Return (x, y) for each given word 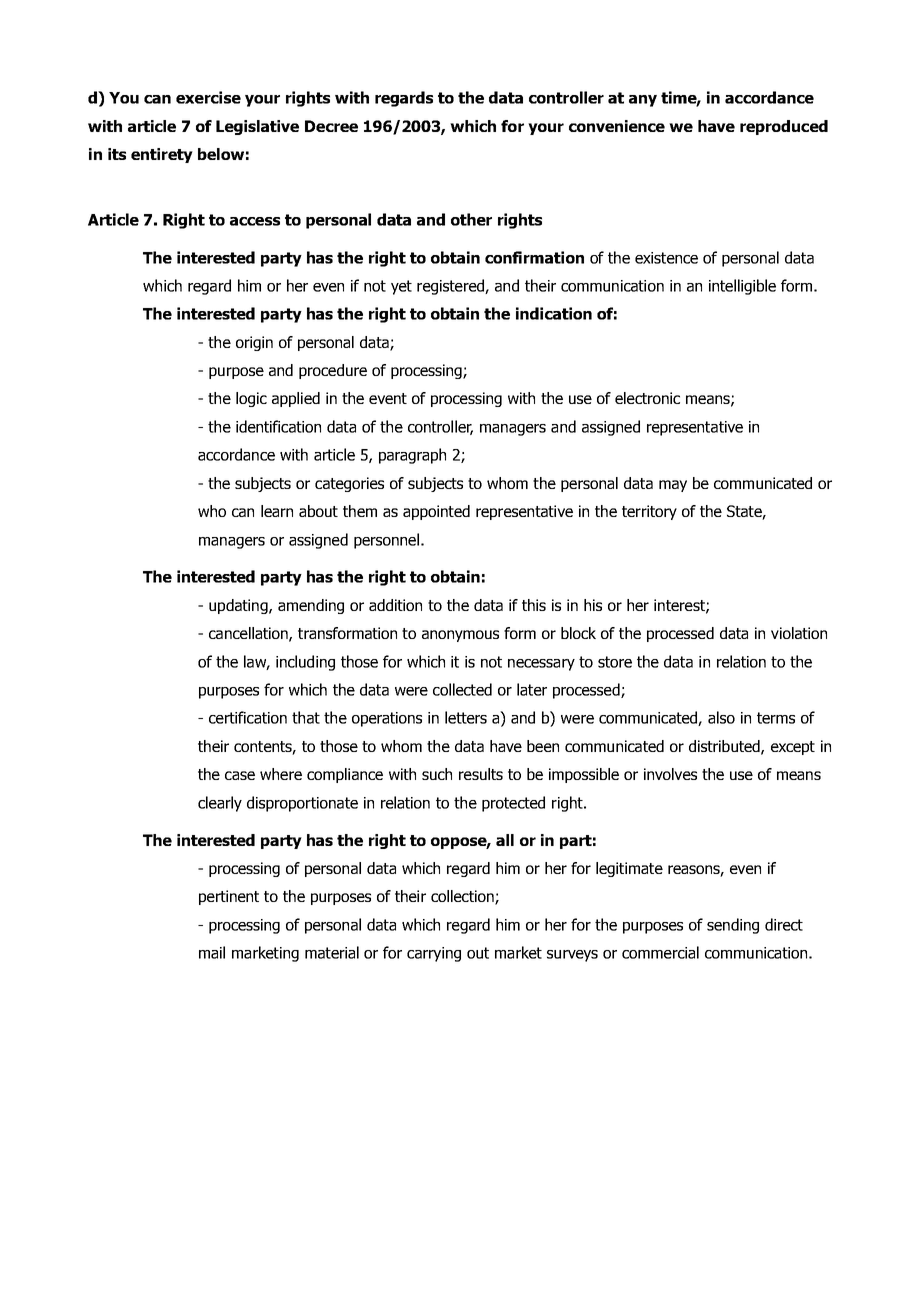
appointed (436, 512)
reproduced (784, 127)
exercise (208, 97)
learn (277, 511)
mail (212, 952)
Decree (331, 126)
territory (649, 512)
